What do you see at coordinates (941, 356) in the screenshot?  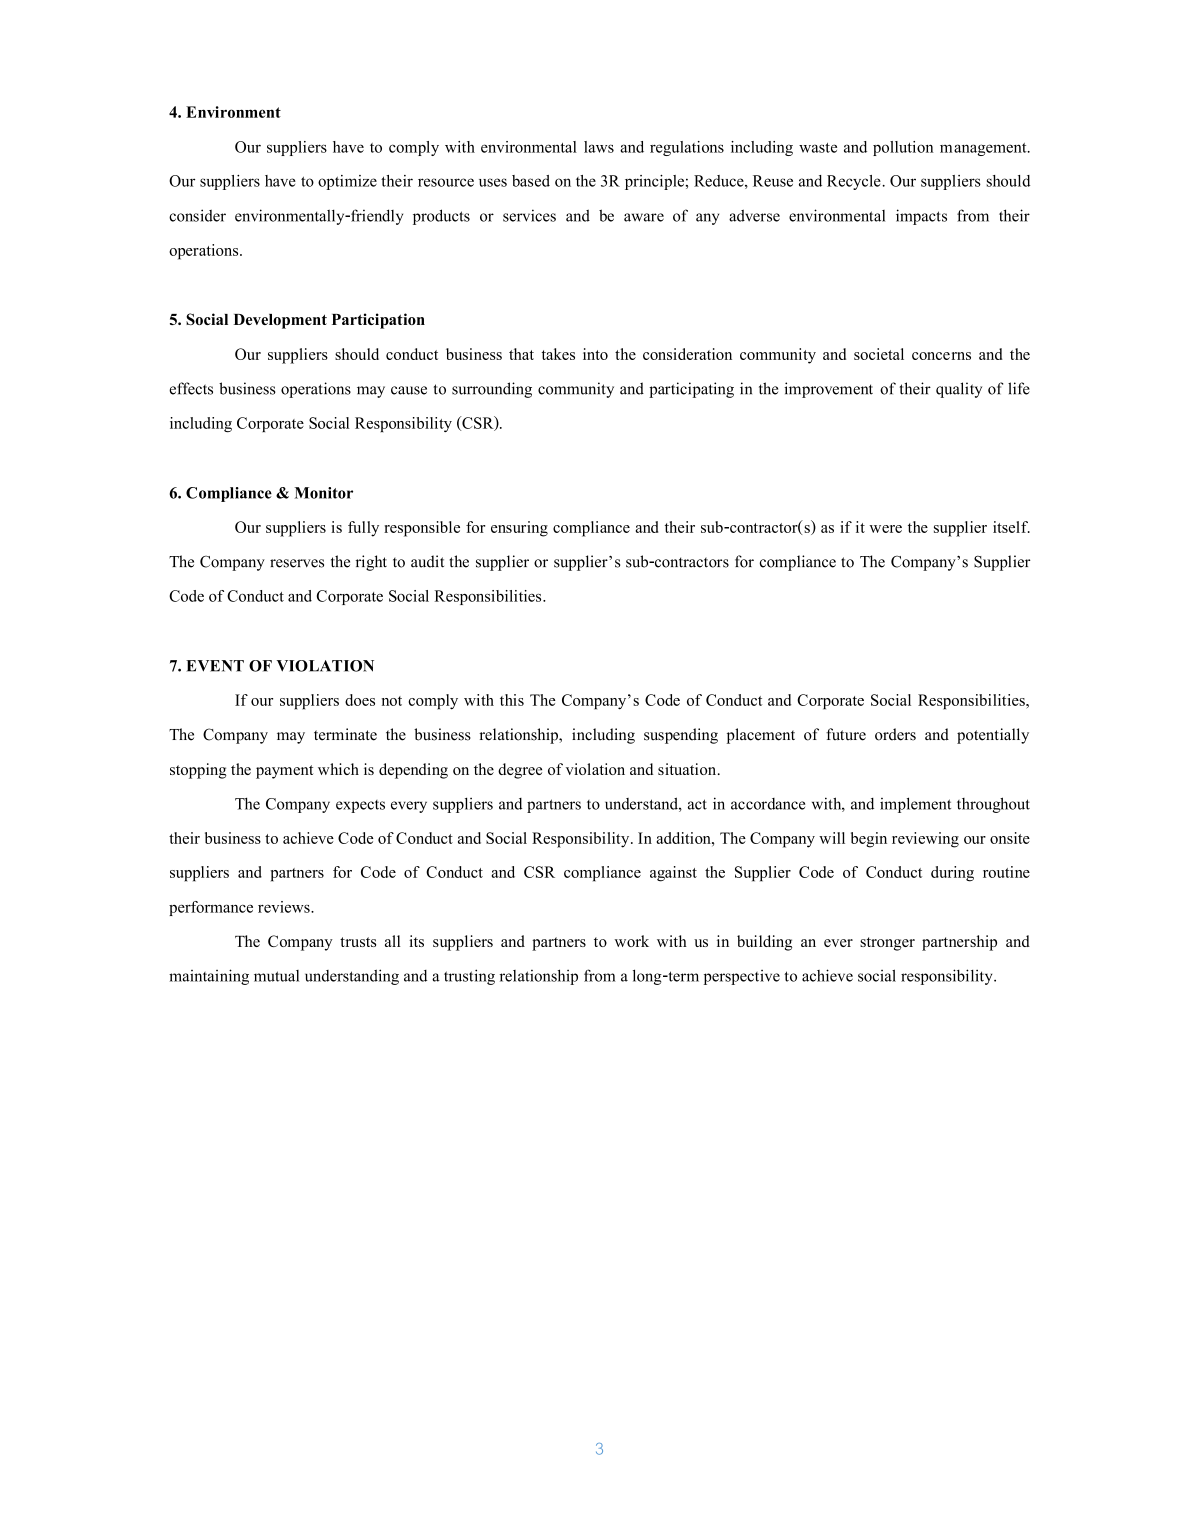 I see `concerns` at bounding box center [941, 356].
